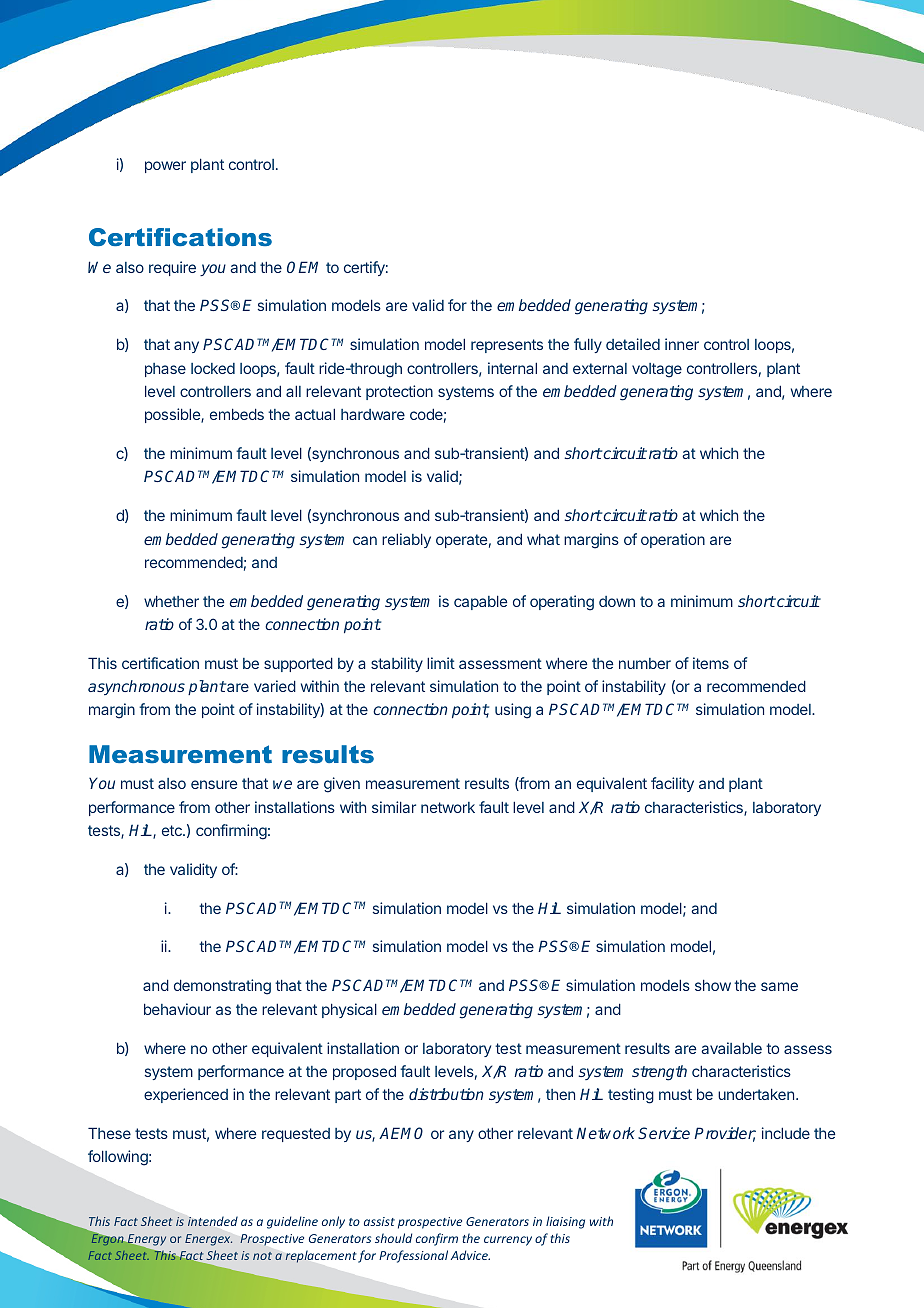 The image size is (924, 1308). What do you see at coordinates (441, 663) in the page?
I see `limit` at bounding box center [441, 663].
